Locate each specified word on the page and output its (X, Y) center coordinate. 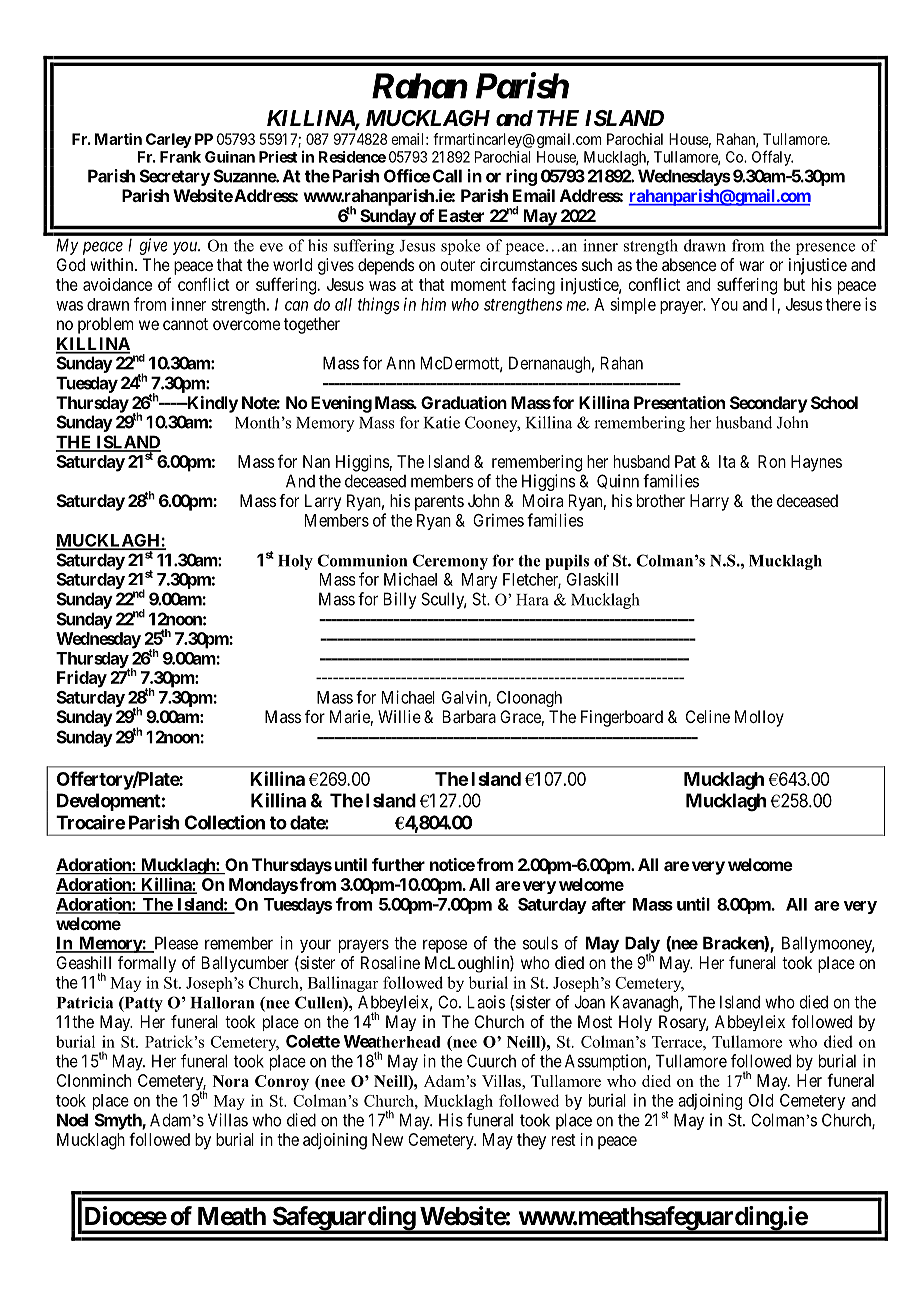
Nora (231, 1081)
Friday (82, 679)
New (387, 1139)
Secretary (175, 177)
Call (447, 176)
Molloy (759, 718)
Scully (443, 600)
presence (825, 249)
